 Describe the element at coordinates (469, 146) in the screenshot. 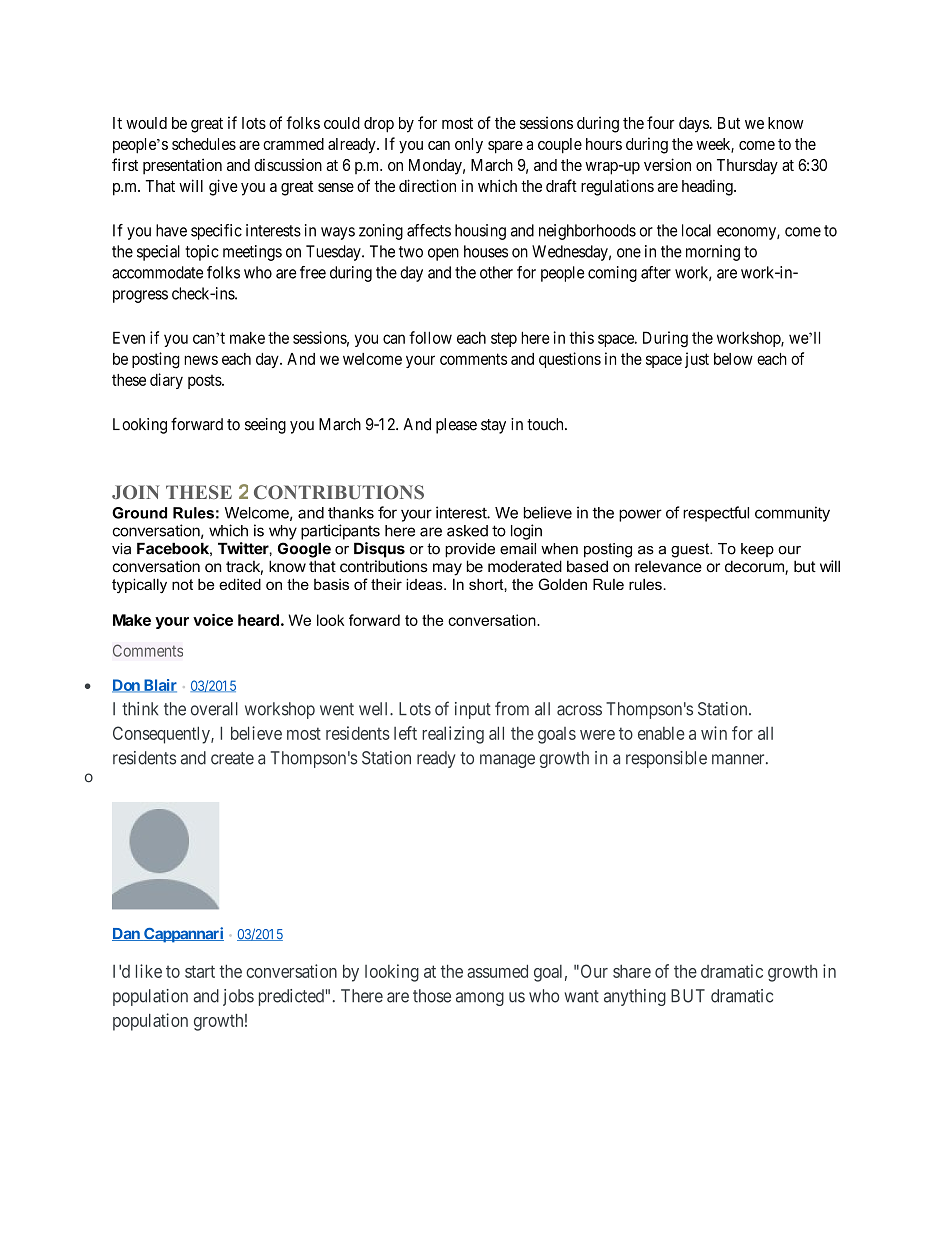

I see `only` at that location.
